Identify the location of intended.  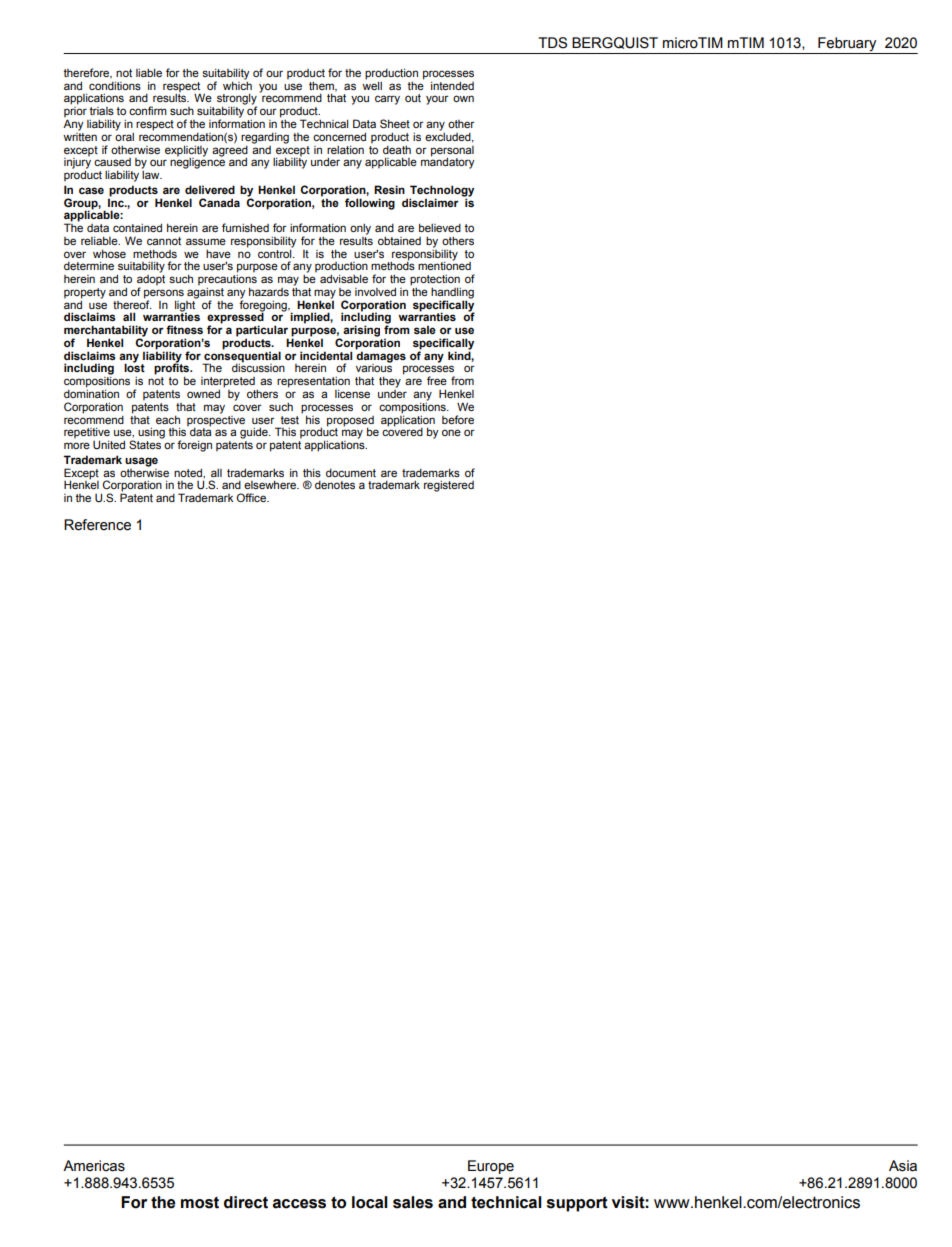
(452, 85).
